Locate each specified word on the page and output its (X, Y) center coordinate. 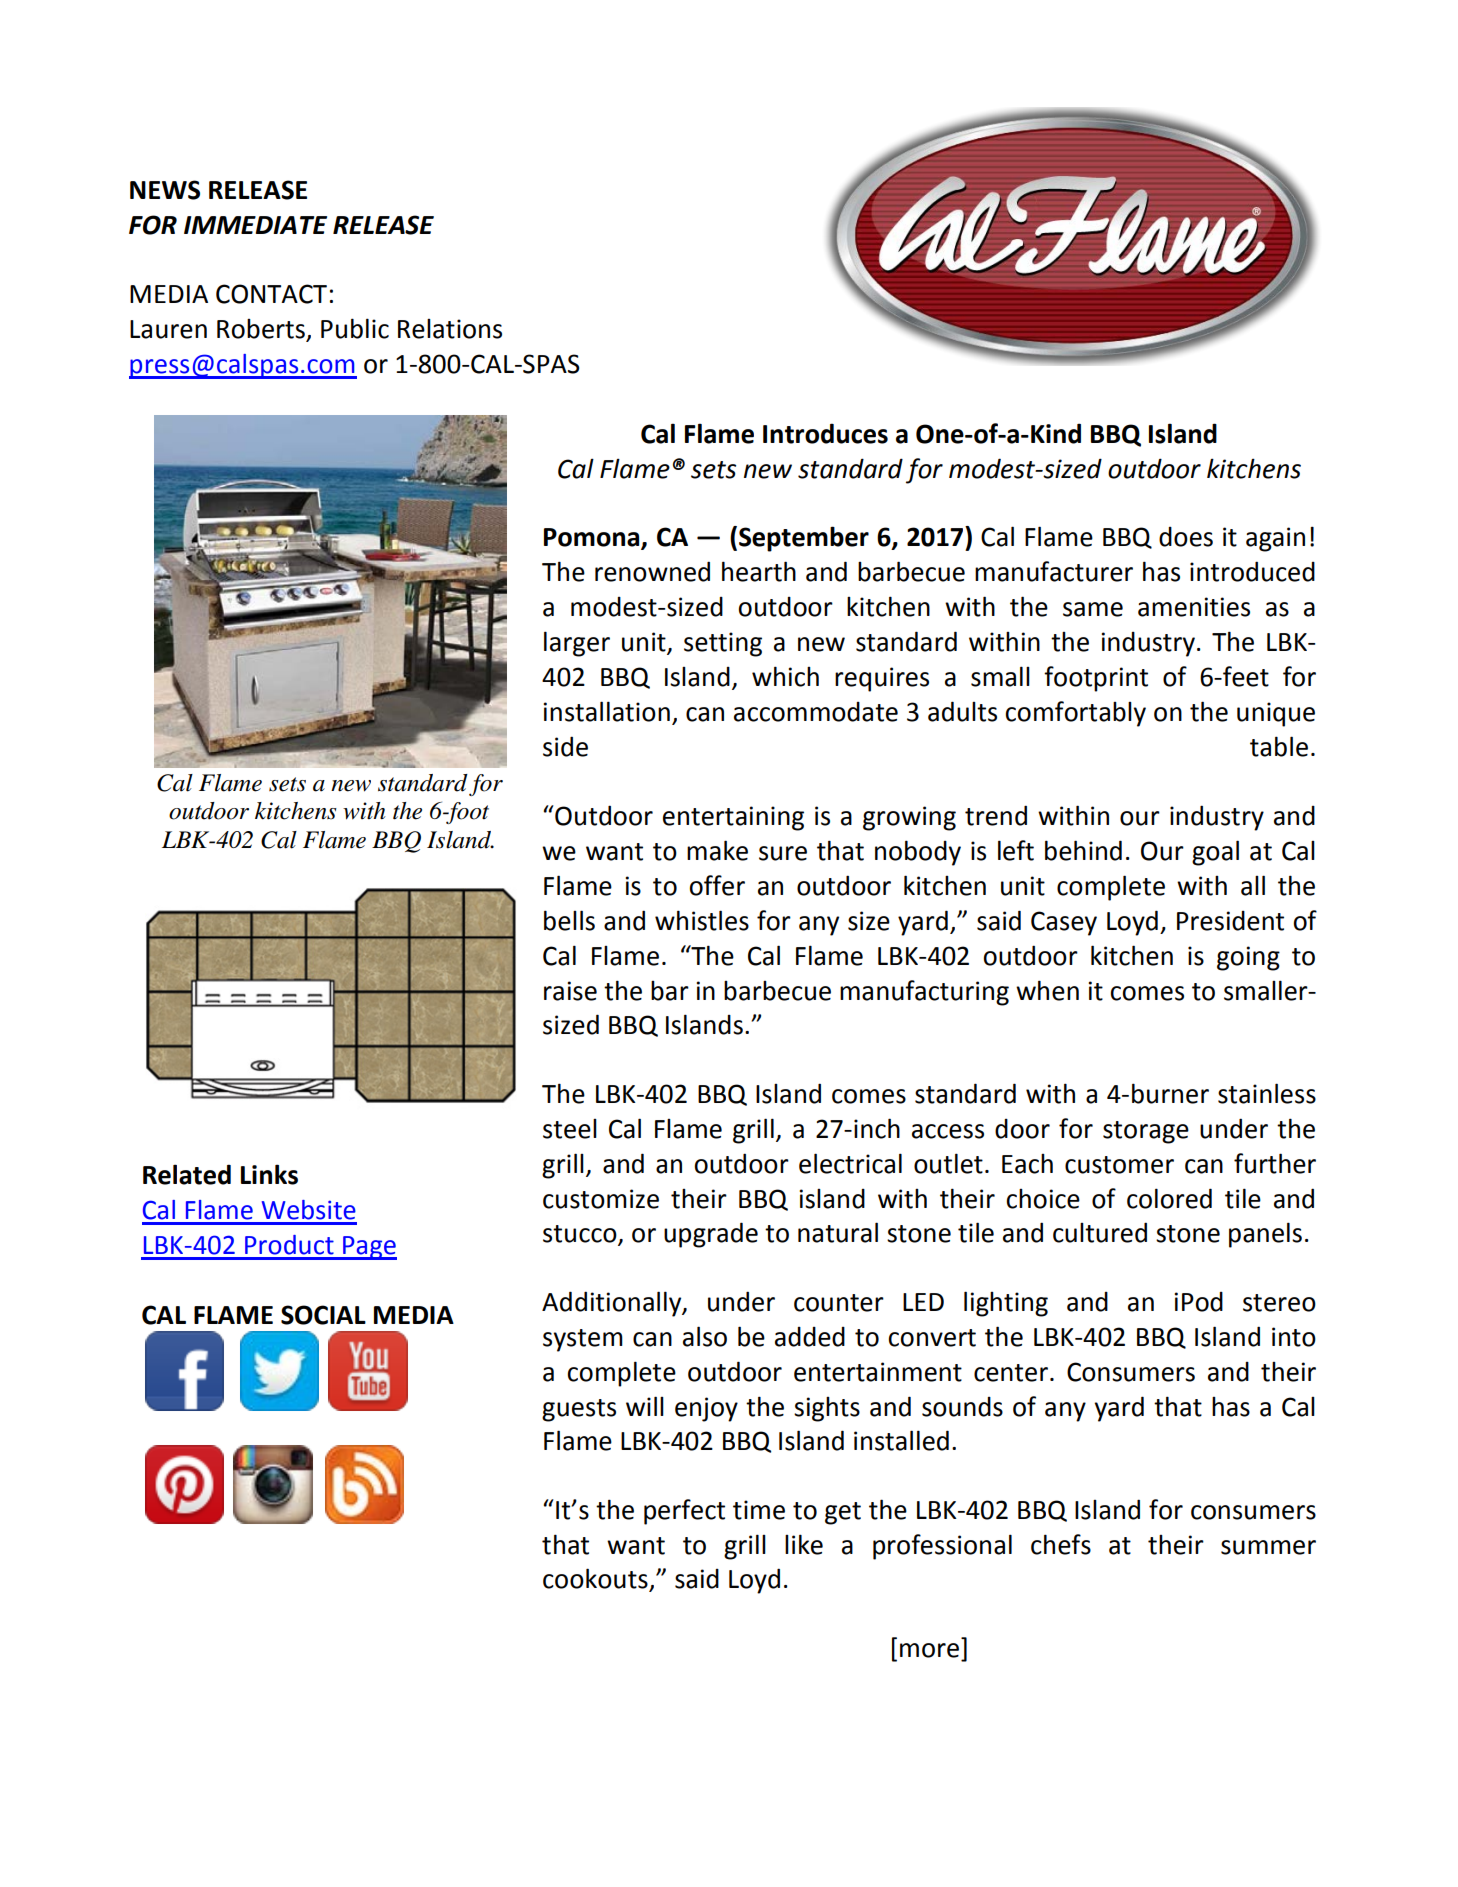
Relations (450, 329)
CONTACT (271, 294)
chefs (1061, 1544)
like (804, 1544)
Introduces (825, 433)
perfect (684, 1512)
